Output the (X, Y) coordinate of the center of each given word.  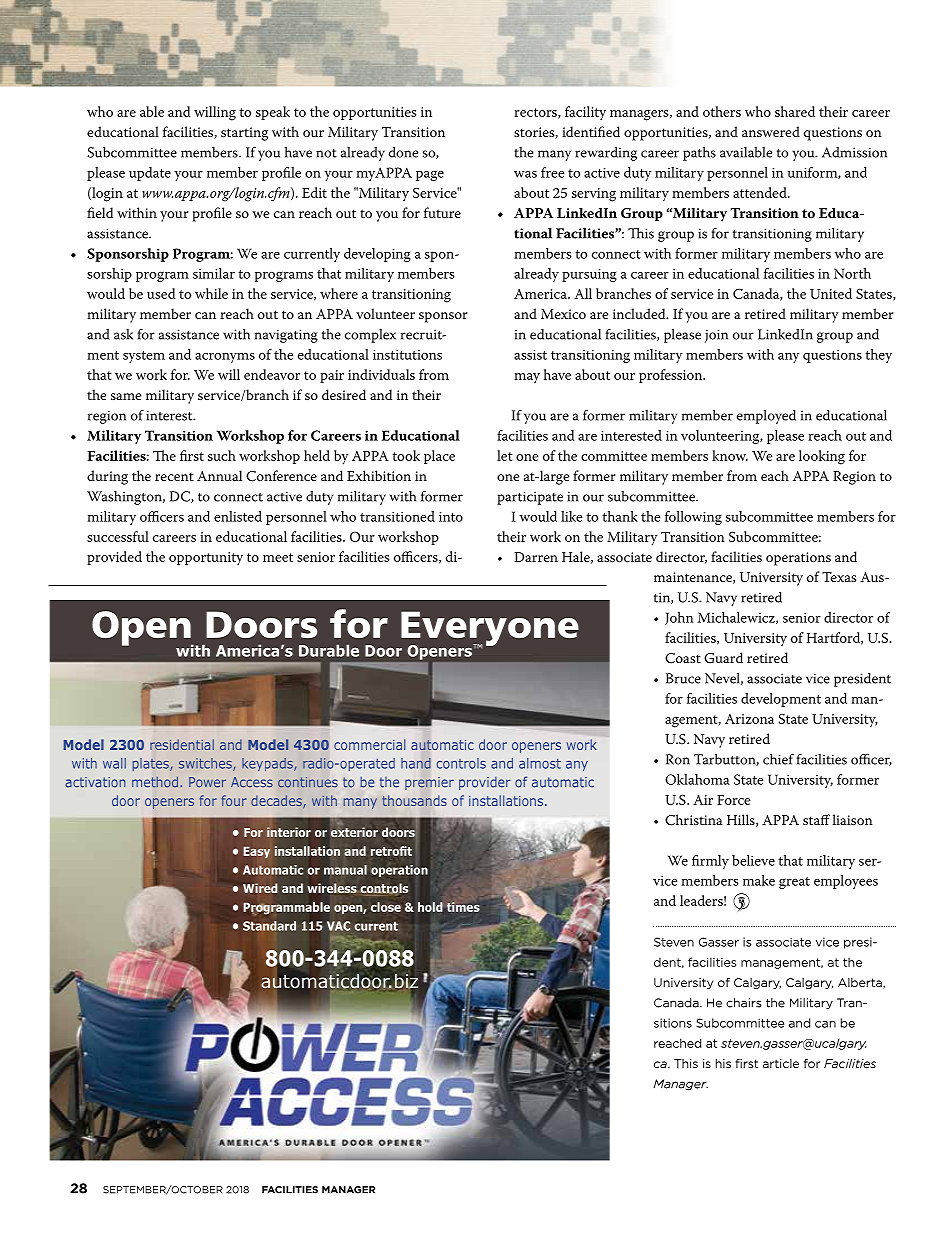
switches (206, 764)
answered (771, 131)
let (505, 455)
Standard (269, 926)
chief (778, 759)
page (430, 176)
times (463, 907)
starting (244, 134)
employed (766, 417)
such (222, 455)
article (781, 1063)
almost (540, 763)
